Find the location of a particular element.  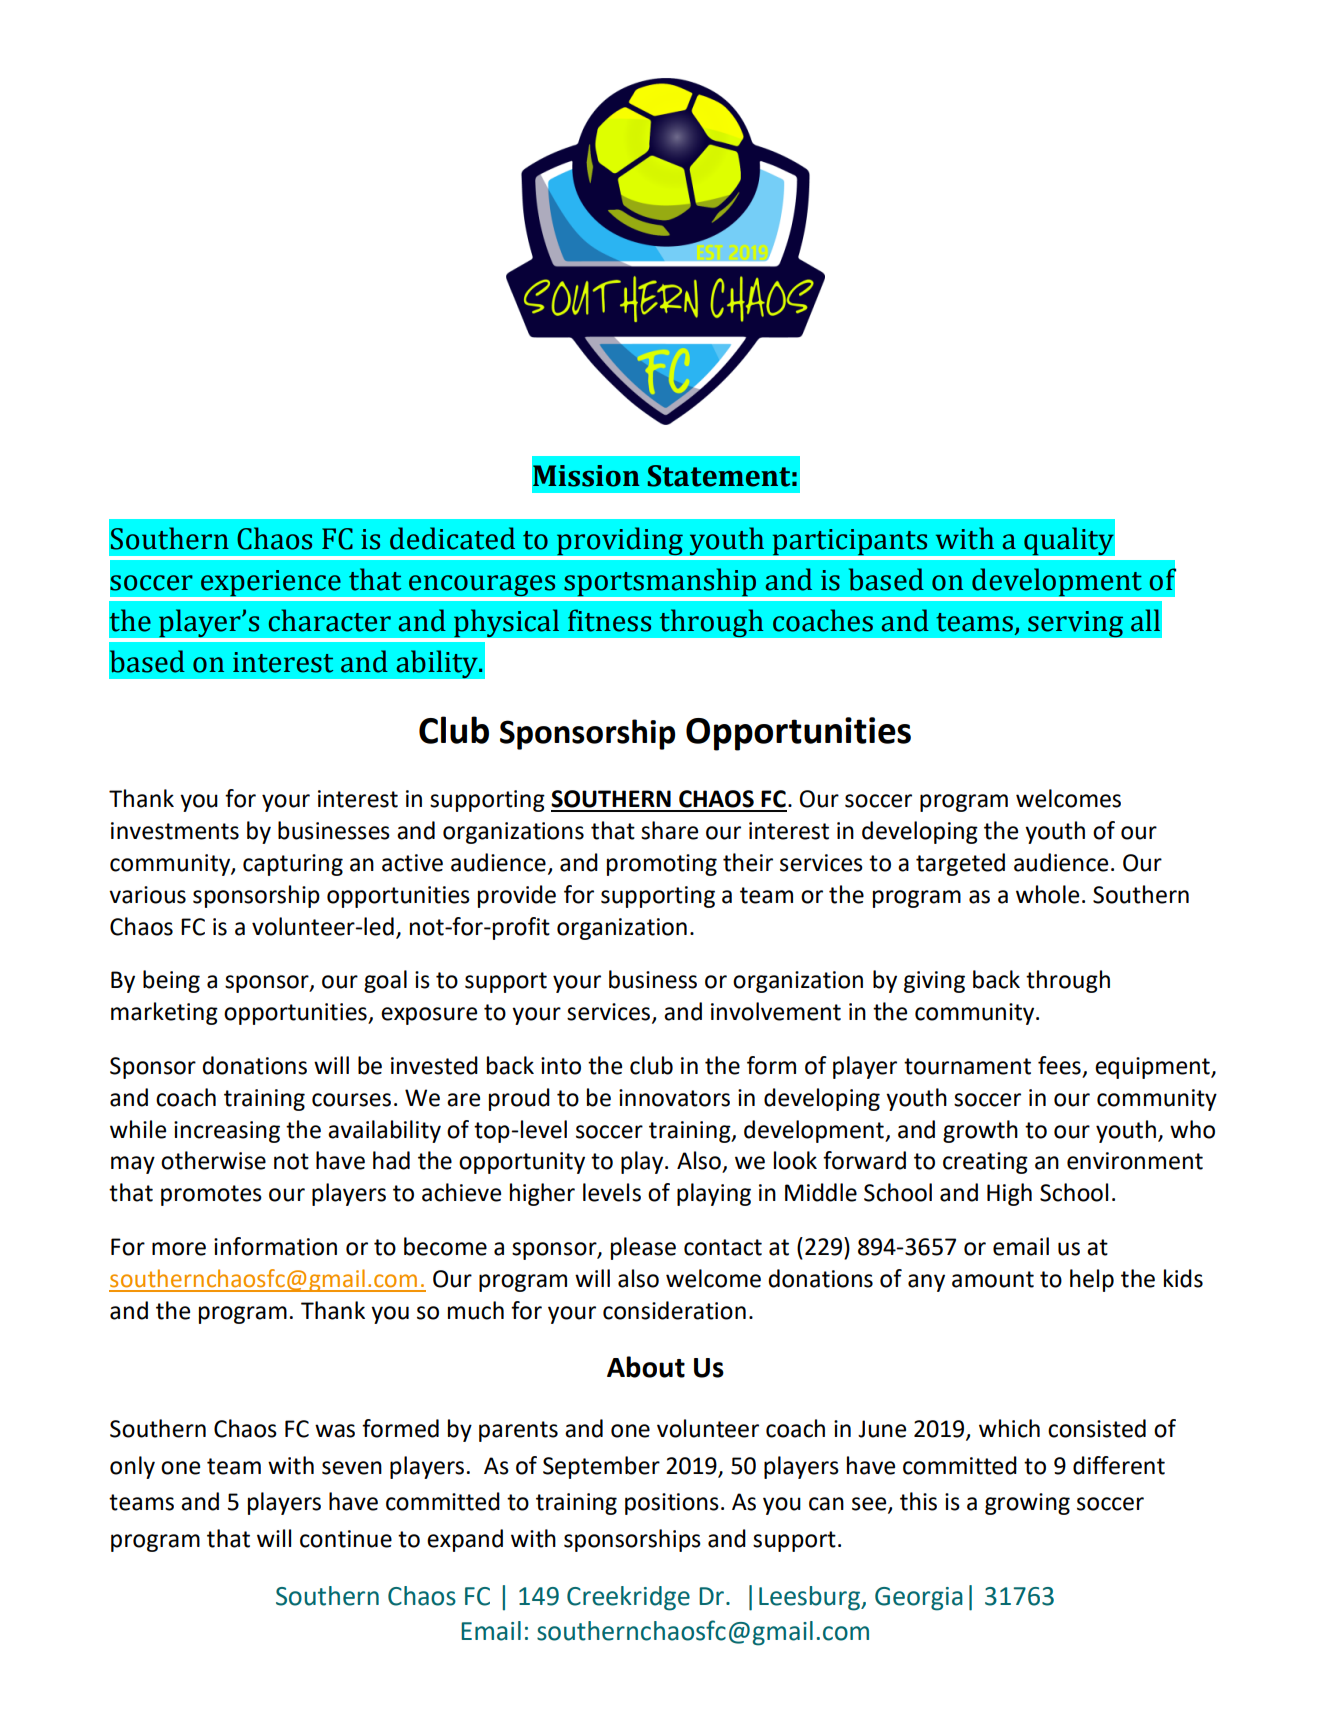

help is located at coordinates (1092, 1280).
